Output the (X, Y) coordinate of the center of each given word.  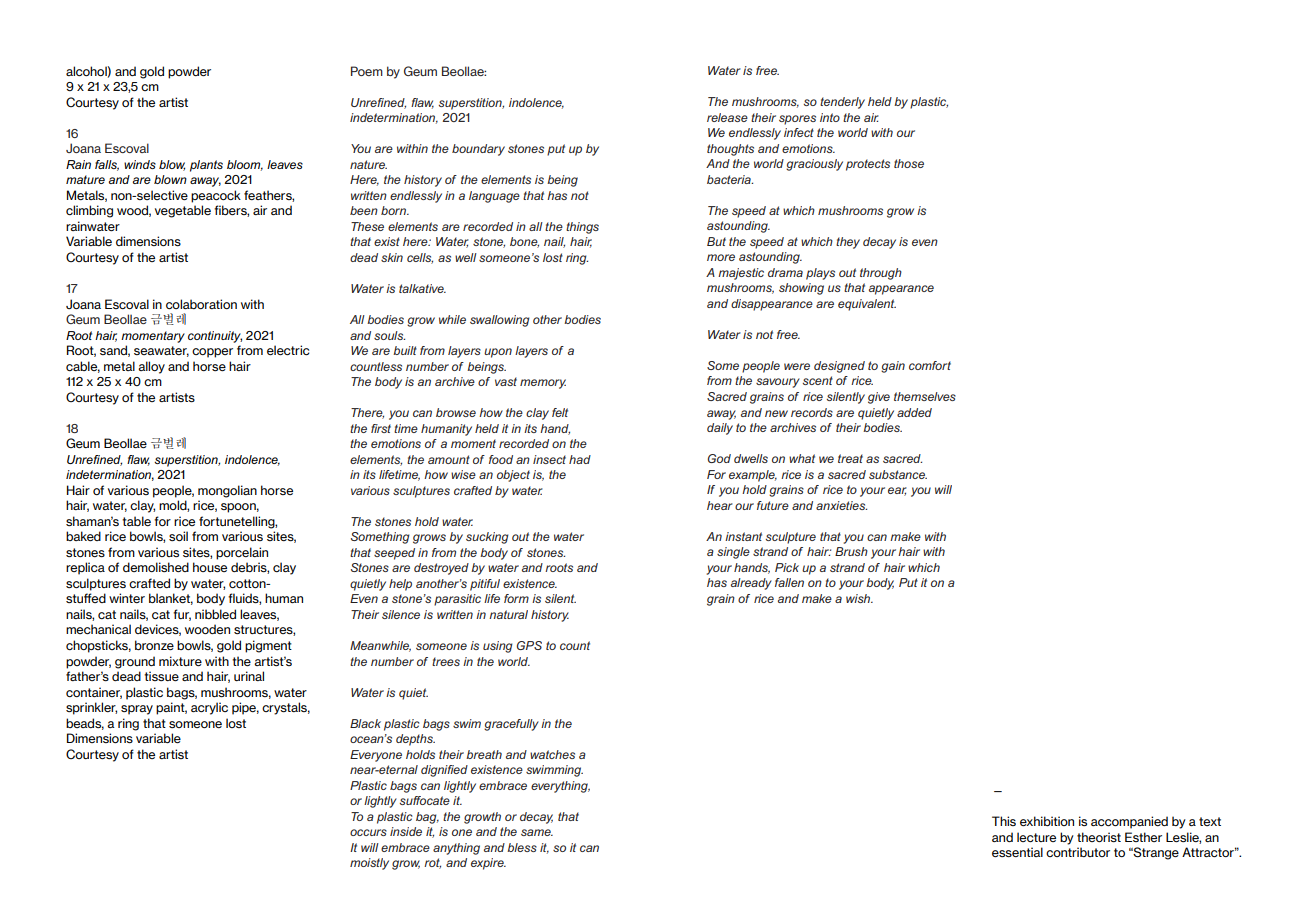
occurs (368, 832)
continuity (215, 337)
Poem (367, 71)
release (727, 117)
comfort (930, 365)
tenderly (842, 103)
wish (859, 598)
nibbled (215, 614)
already (751, 584)
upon (498, 353)
